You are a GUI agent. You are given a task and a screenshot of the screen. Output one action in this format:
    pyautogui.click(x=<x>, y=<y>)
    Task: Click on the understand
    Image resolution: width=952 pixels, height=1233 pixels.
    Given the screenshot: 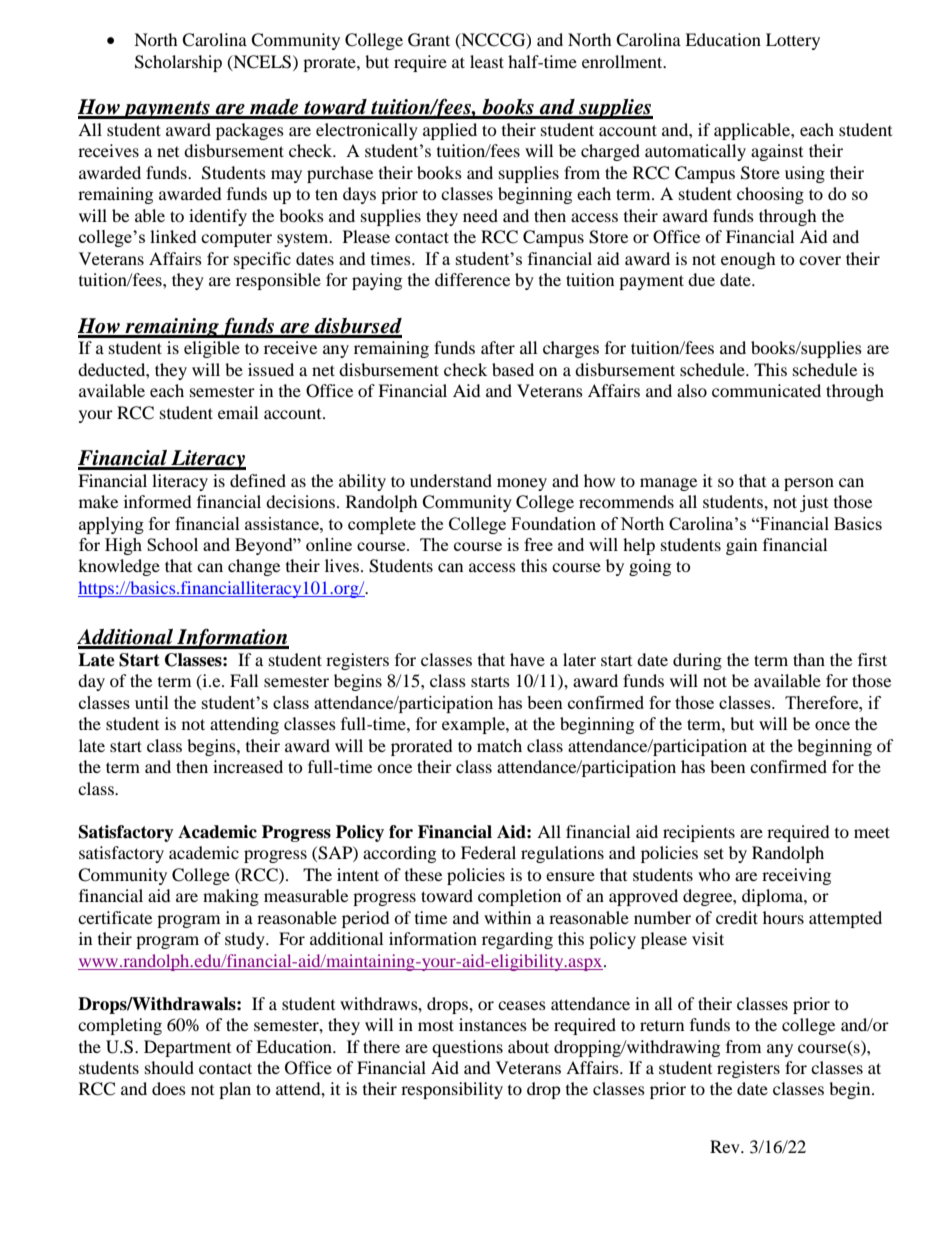 What is the action you would take?
    pyautogui.click(x=451, y=480)
